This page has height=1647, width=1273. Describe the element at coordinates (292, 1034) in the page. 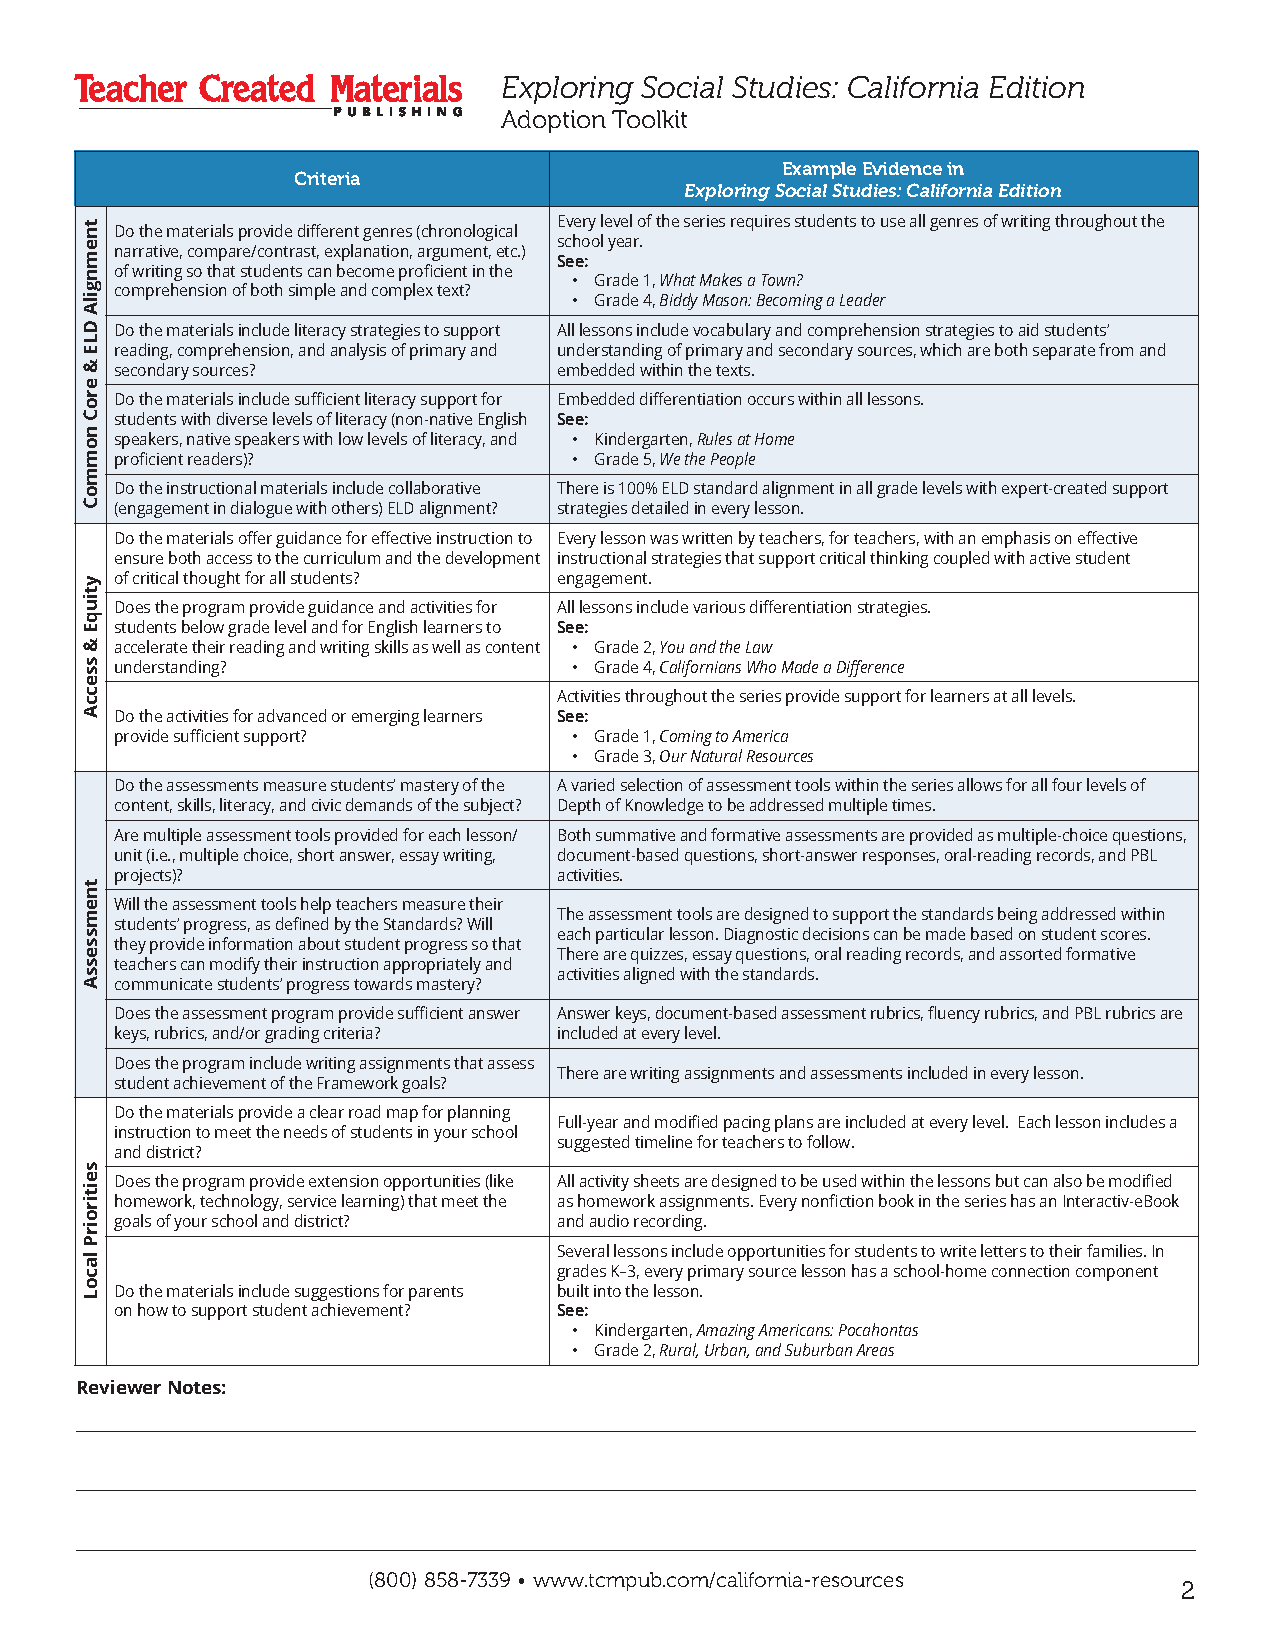

I see `grading` at that location.
